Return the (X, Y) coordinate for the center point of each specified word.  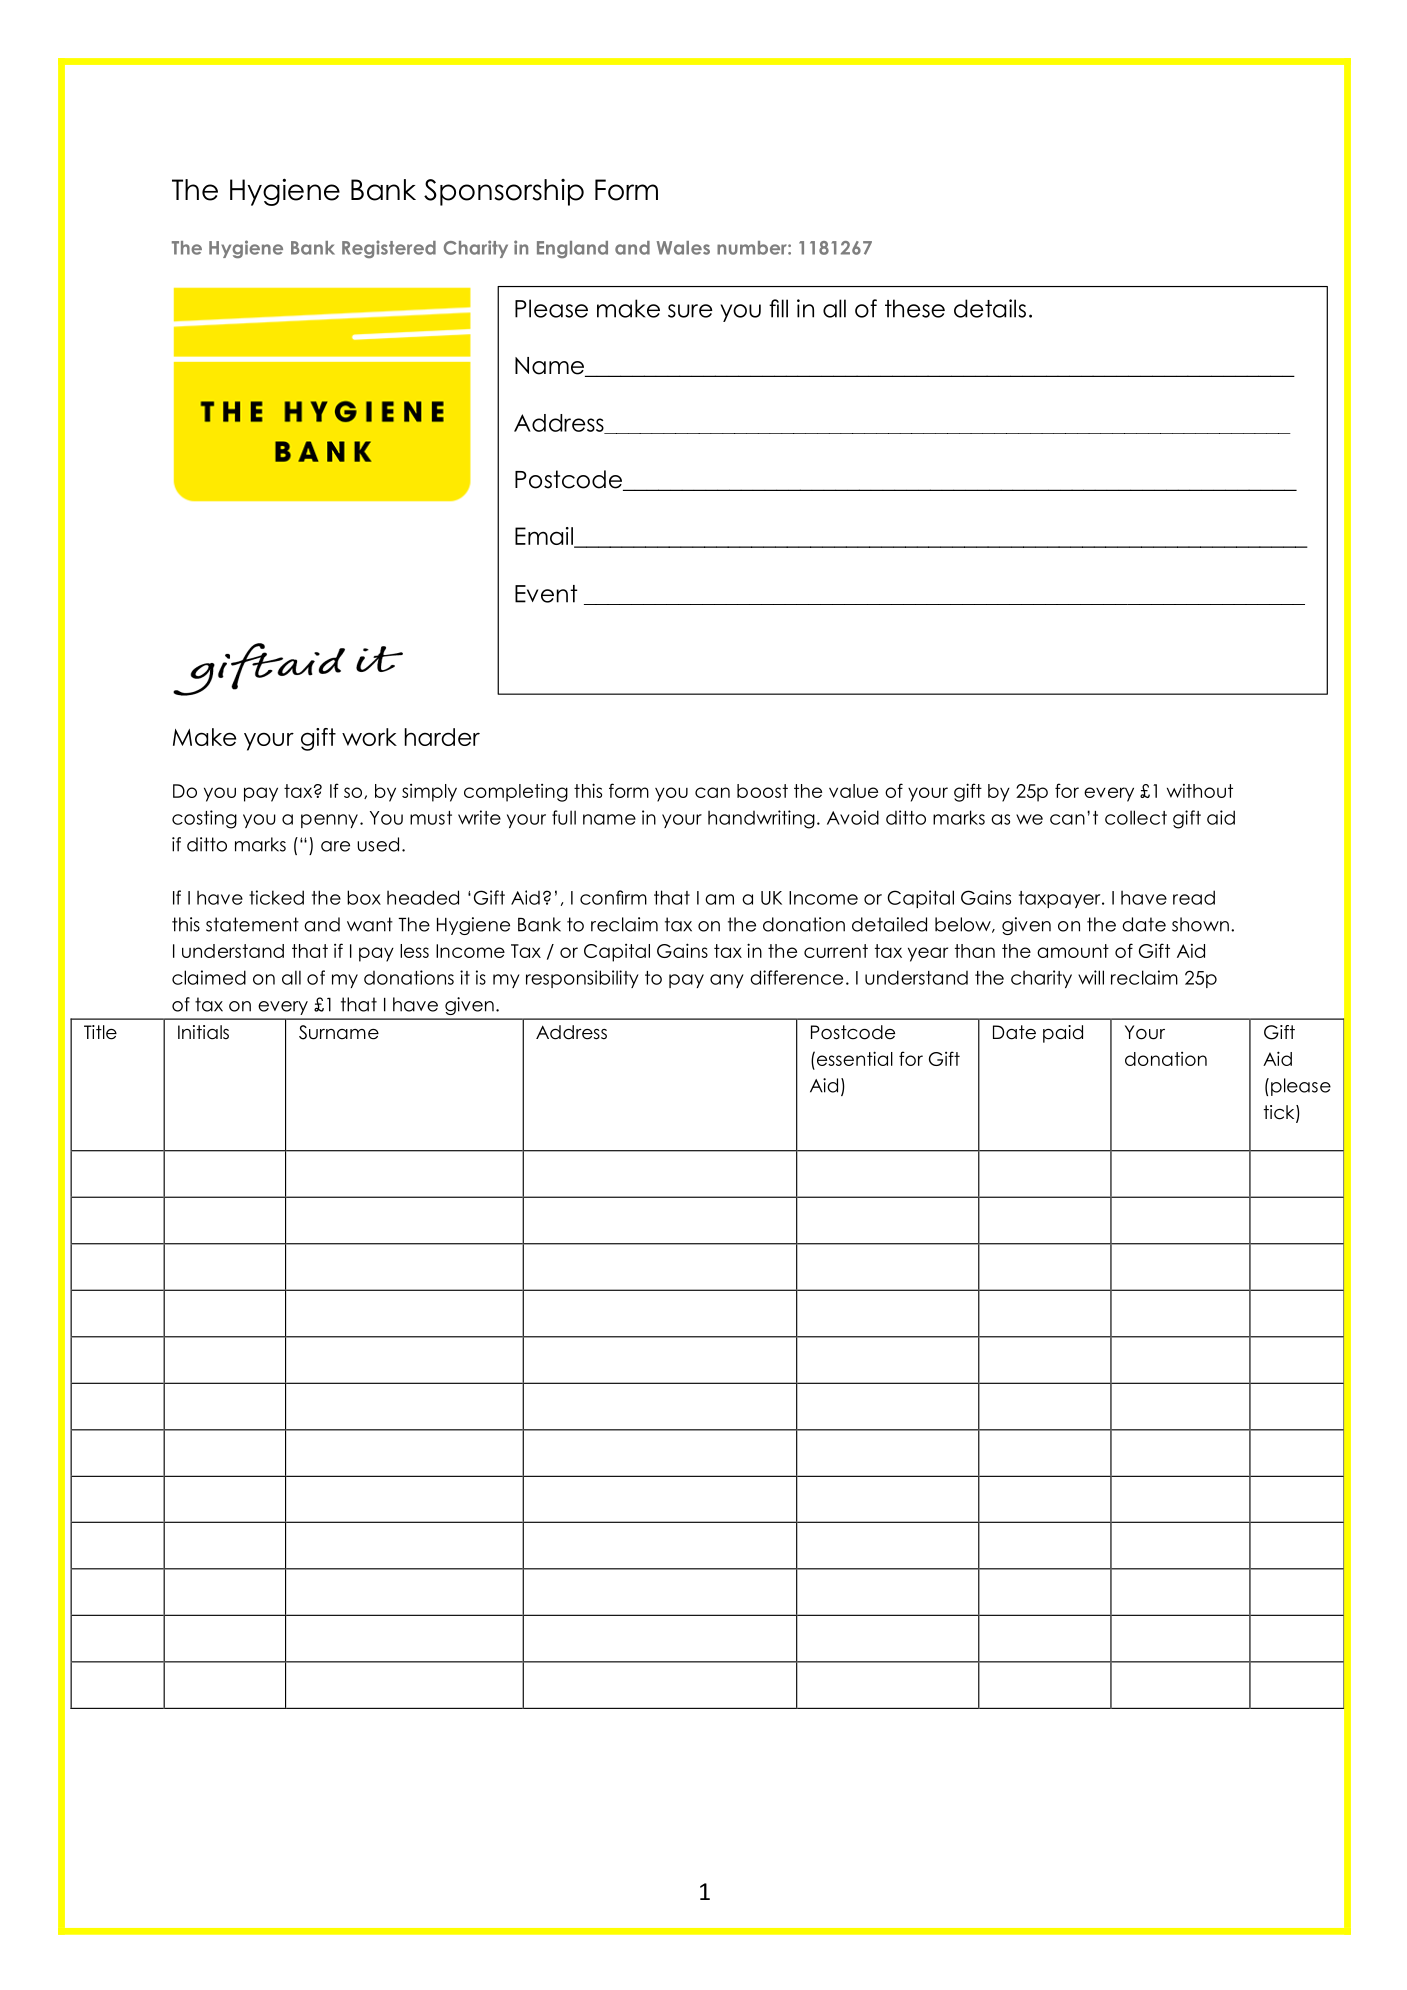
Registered (389, 249)
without (1200, 791)
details (990, 308)
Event (546, 594)
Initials (203, 1032)
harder (442, 737)
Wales (683, 248)
